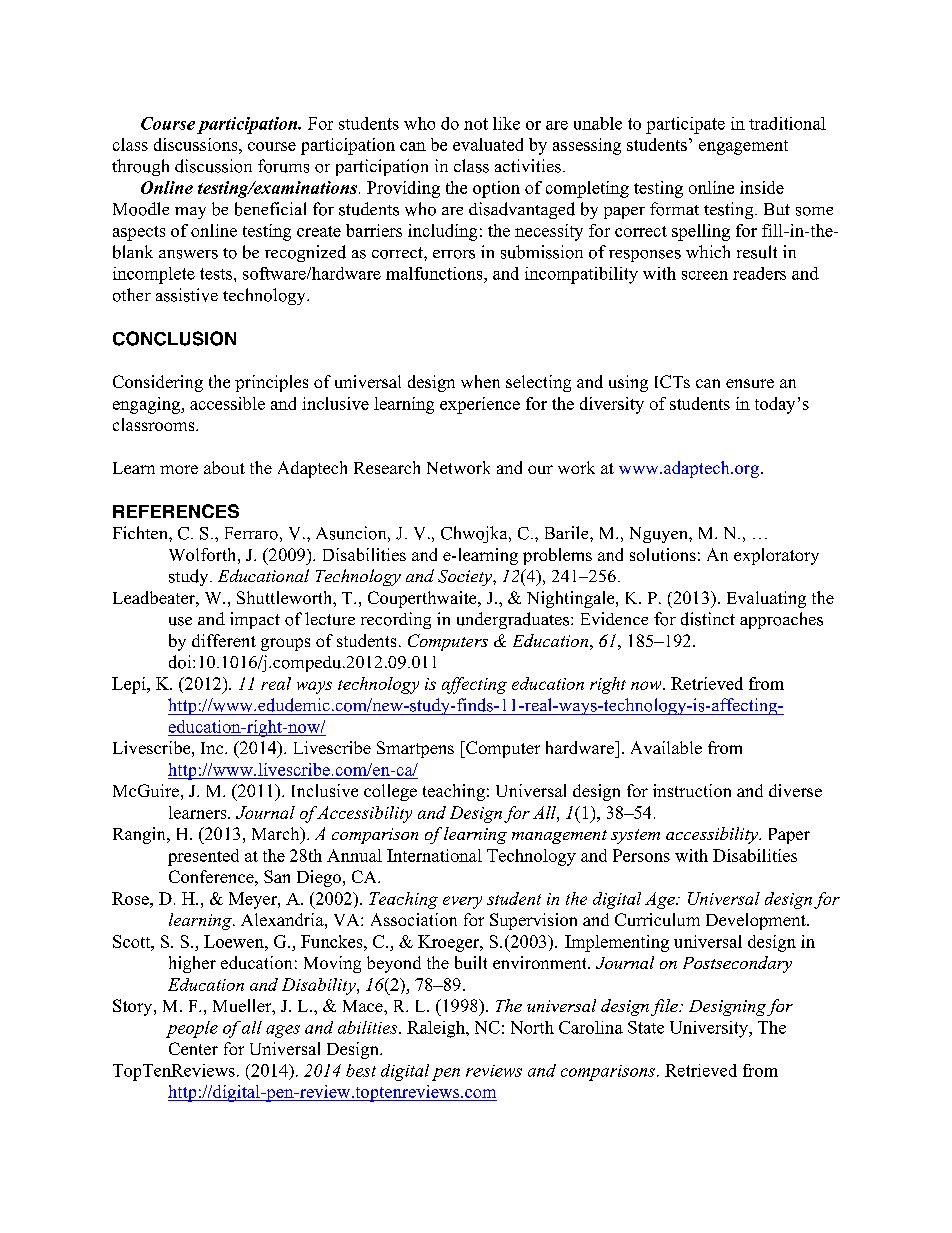 The height and width of the image is (1233, 952). What do you see at coordinates (227, 403) in the image?
I see `accessible` at bounding box center [227, 403].
